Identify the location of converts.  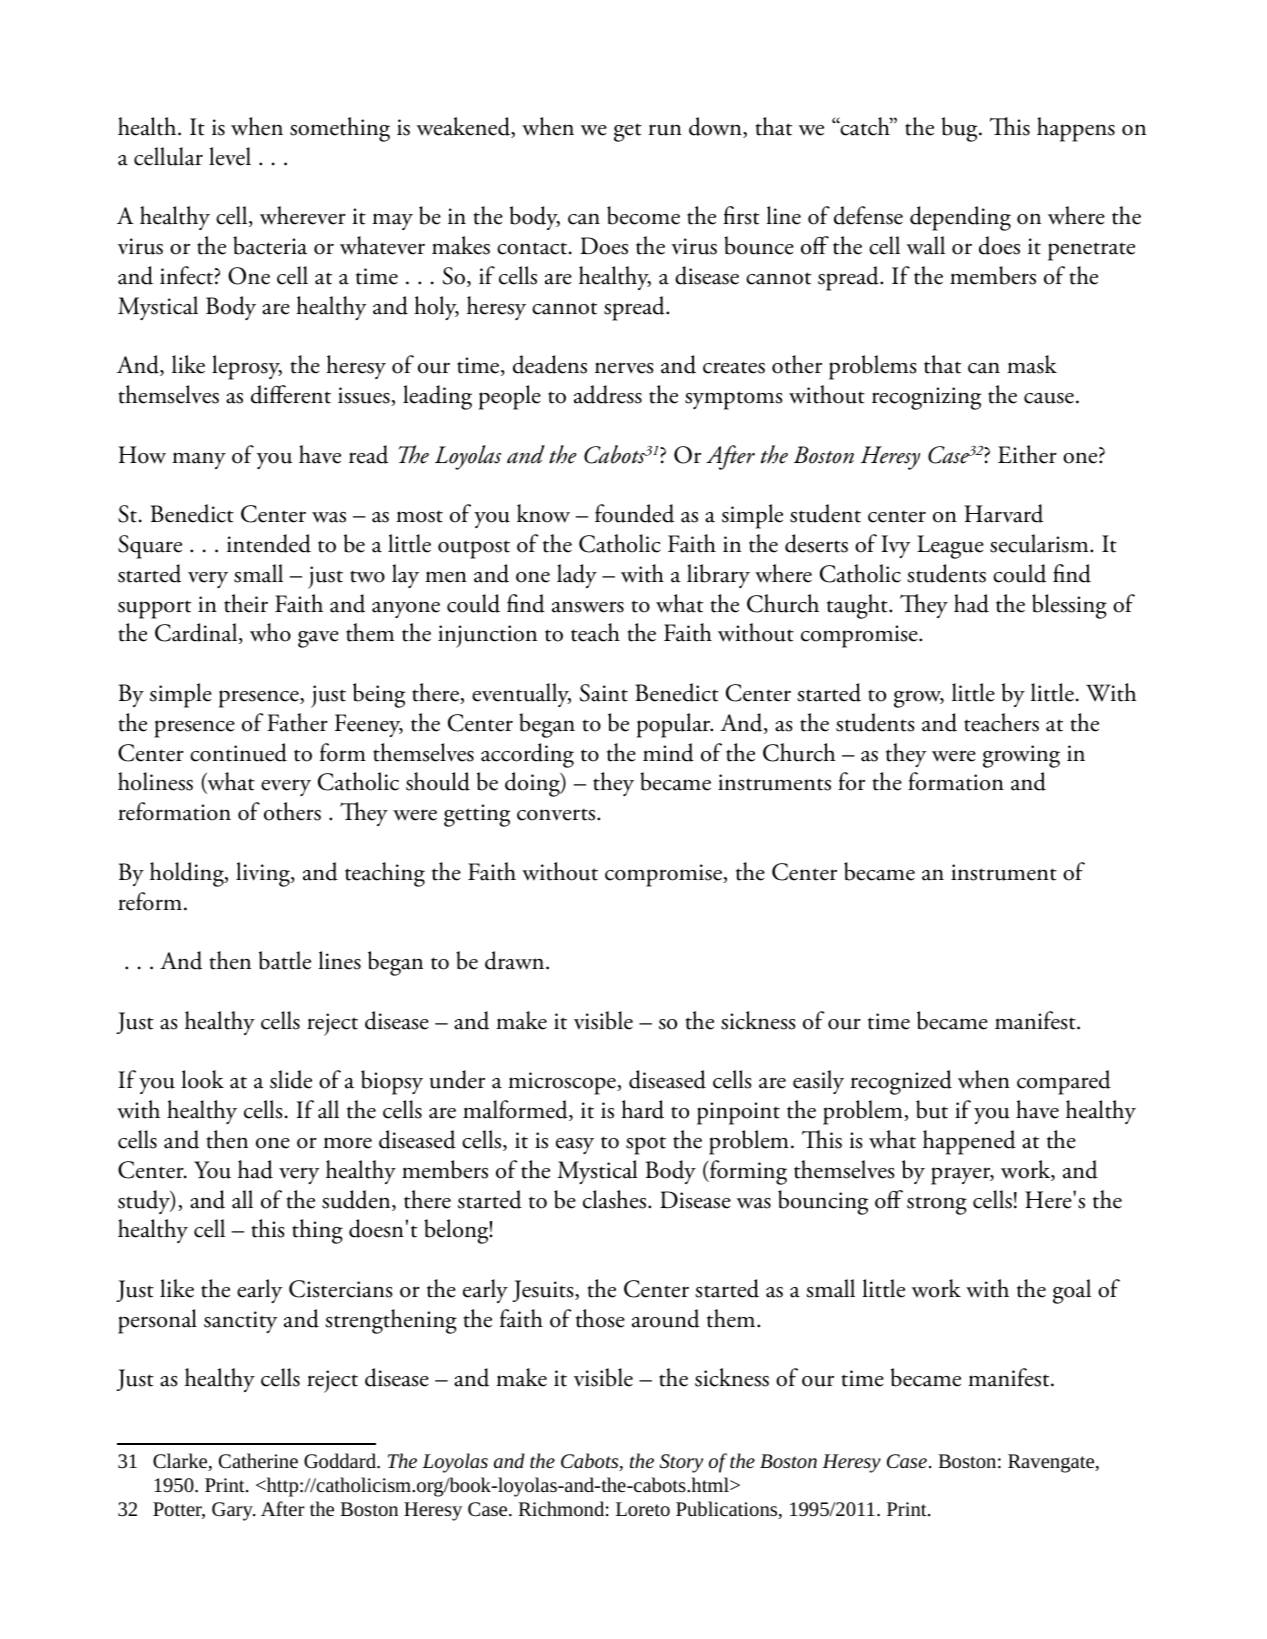
(557, 815).
